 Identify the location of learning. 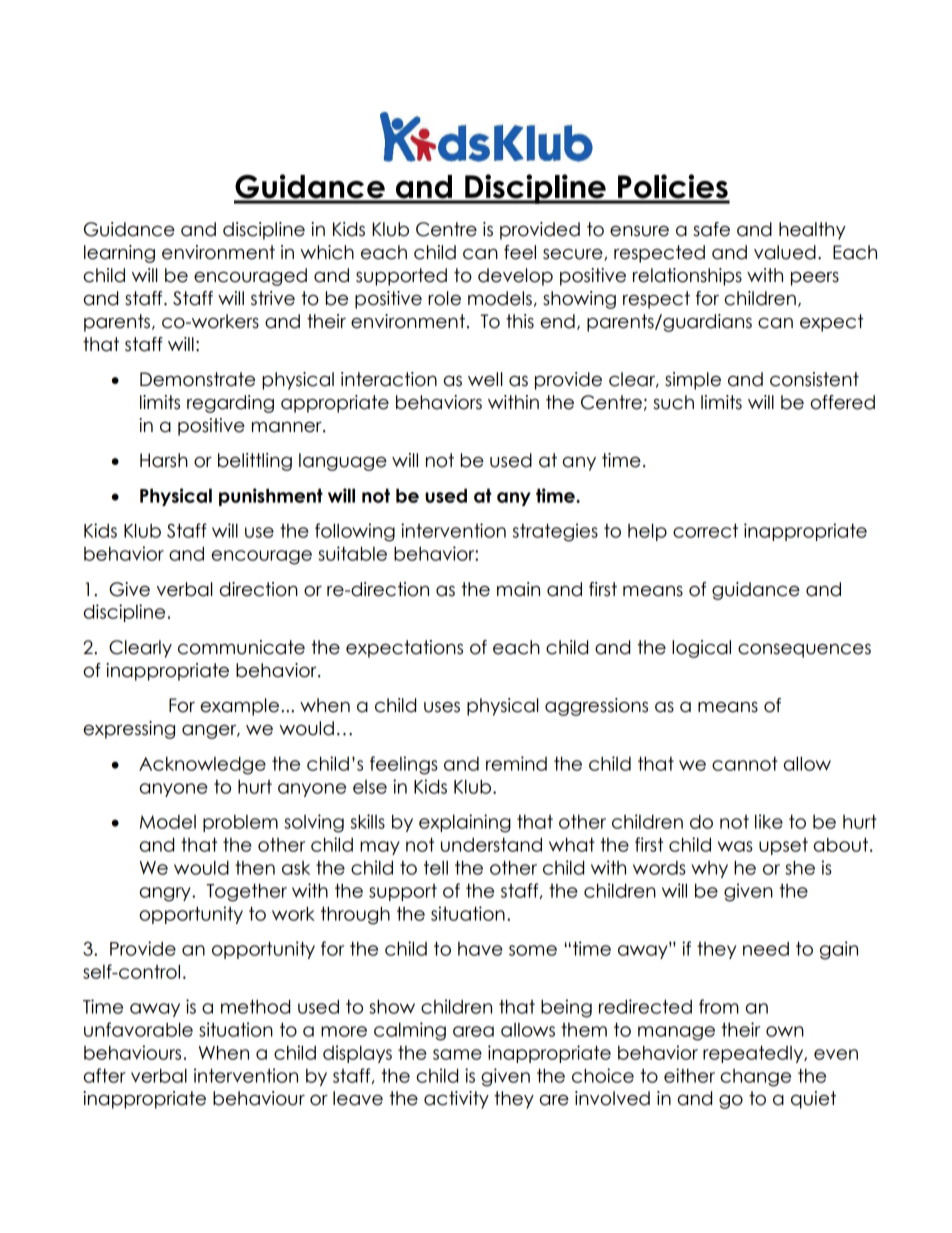
(119, 254).
